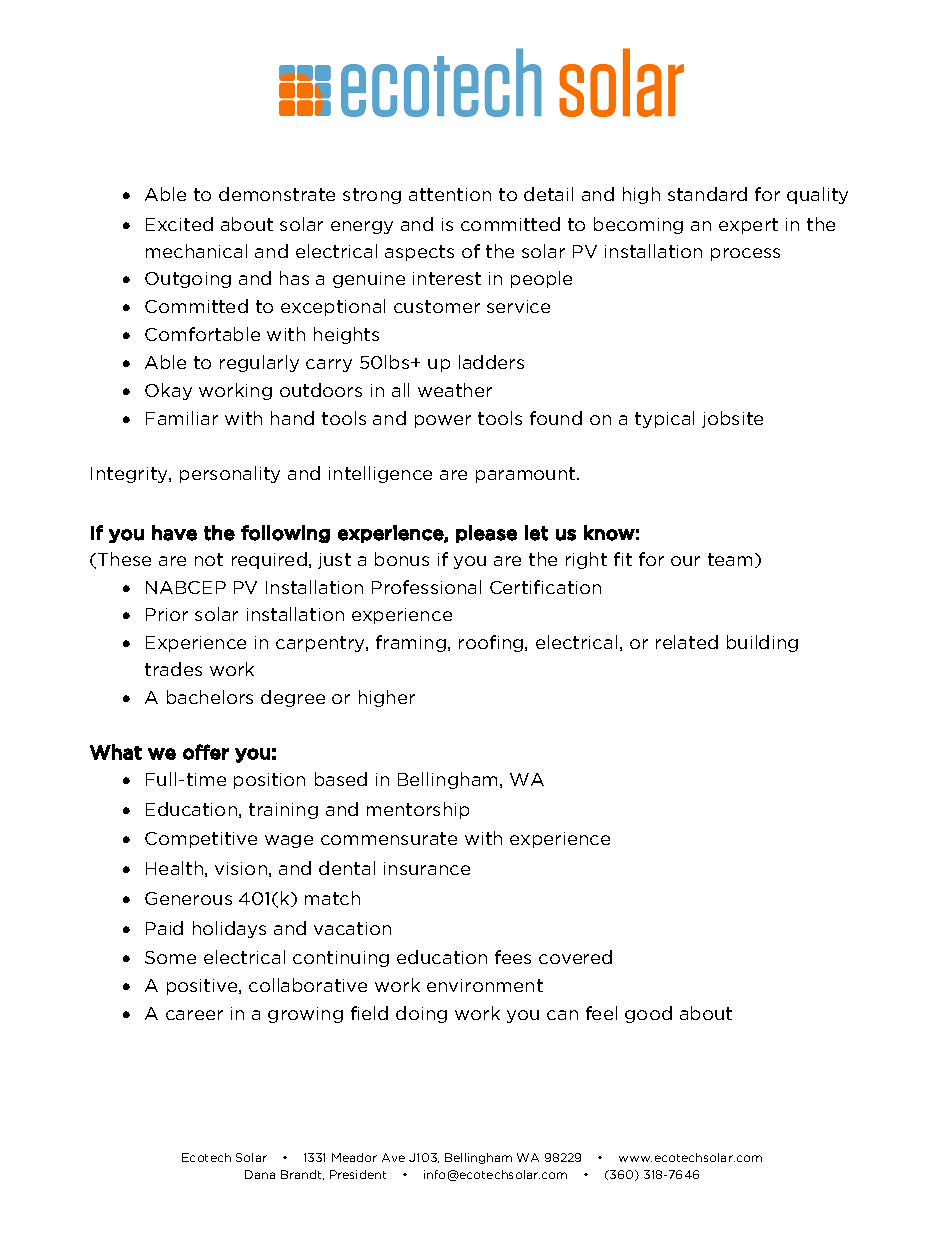  What do you see at coordinates (492, 643) in the image?
I see `roofing` at bounding box center [492, 643].
